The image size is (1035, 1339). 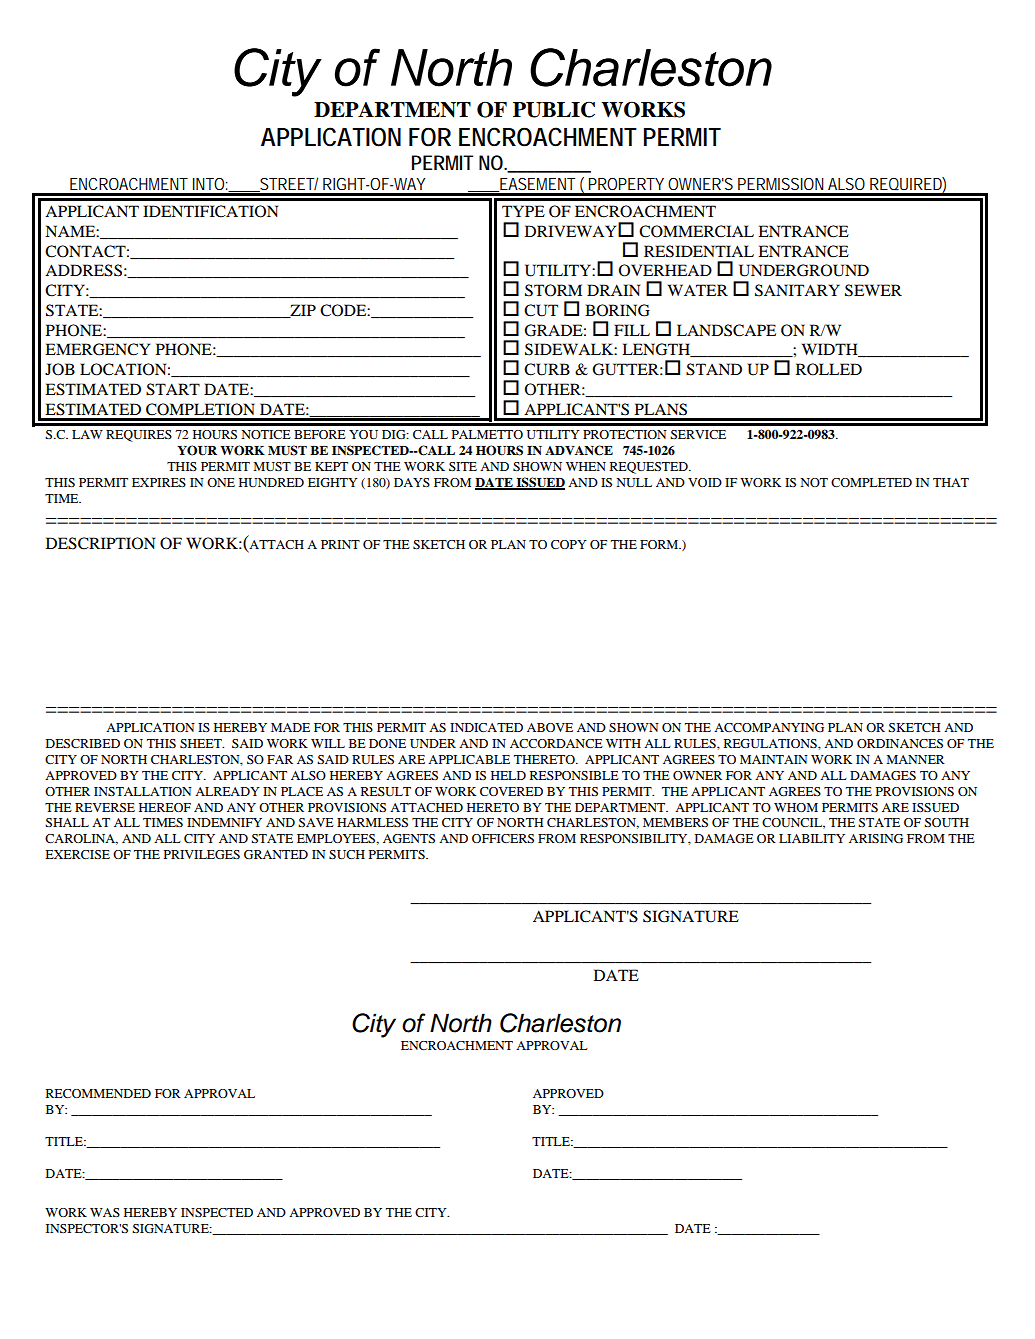 What do you see at coordinates (105, 1212) in the document?
I see `WAS` at bounding box center [105, 1212].
